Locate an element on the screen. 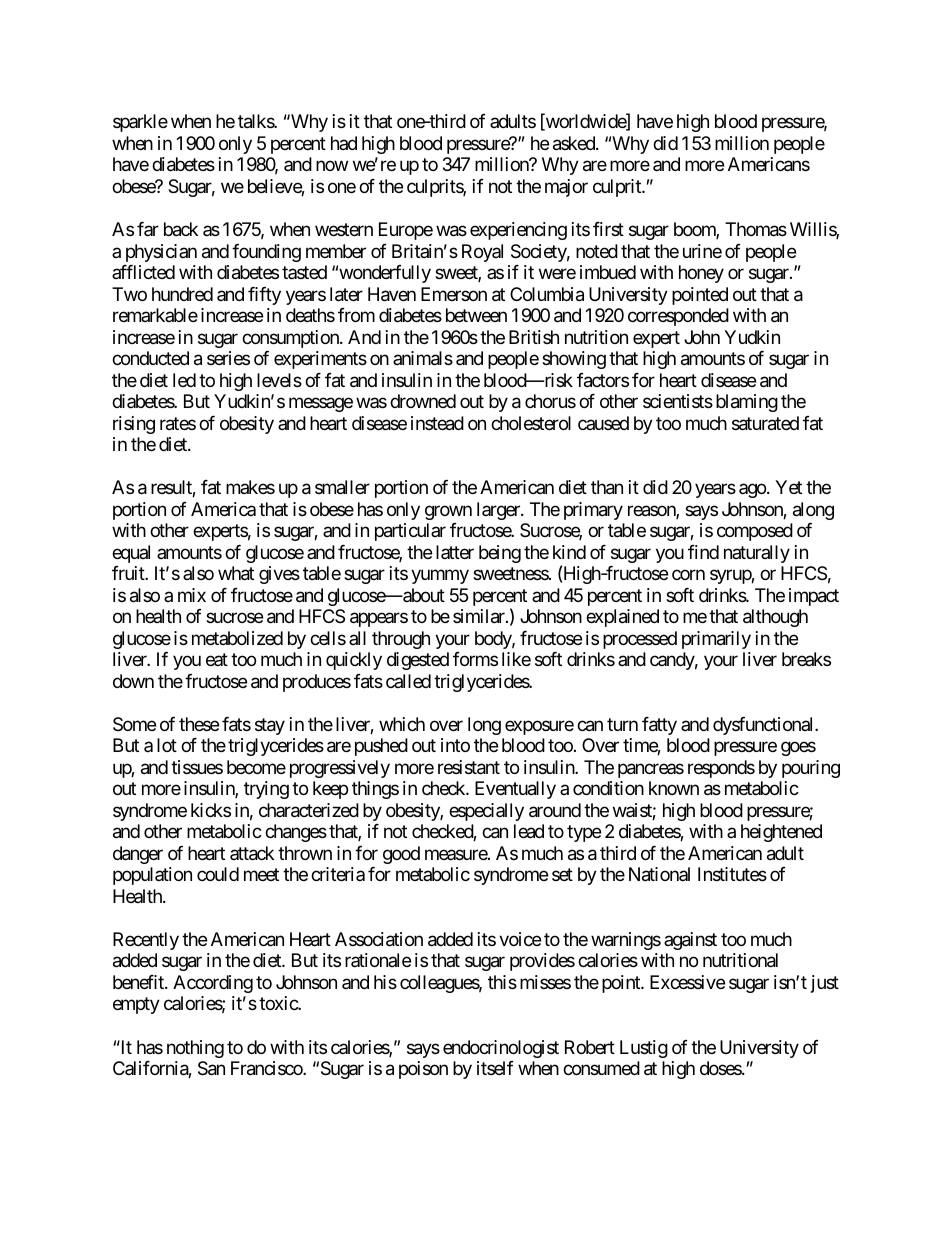  Thomas is located at coordinates (756, 229).
